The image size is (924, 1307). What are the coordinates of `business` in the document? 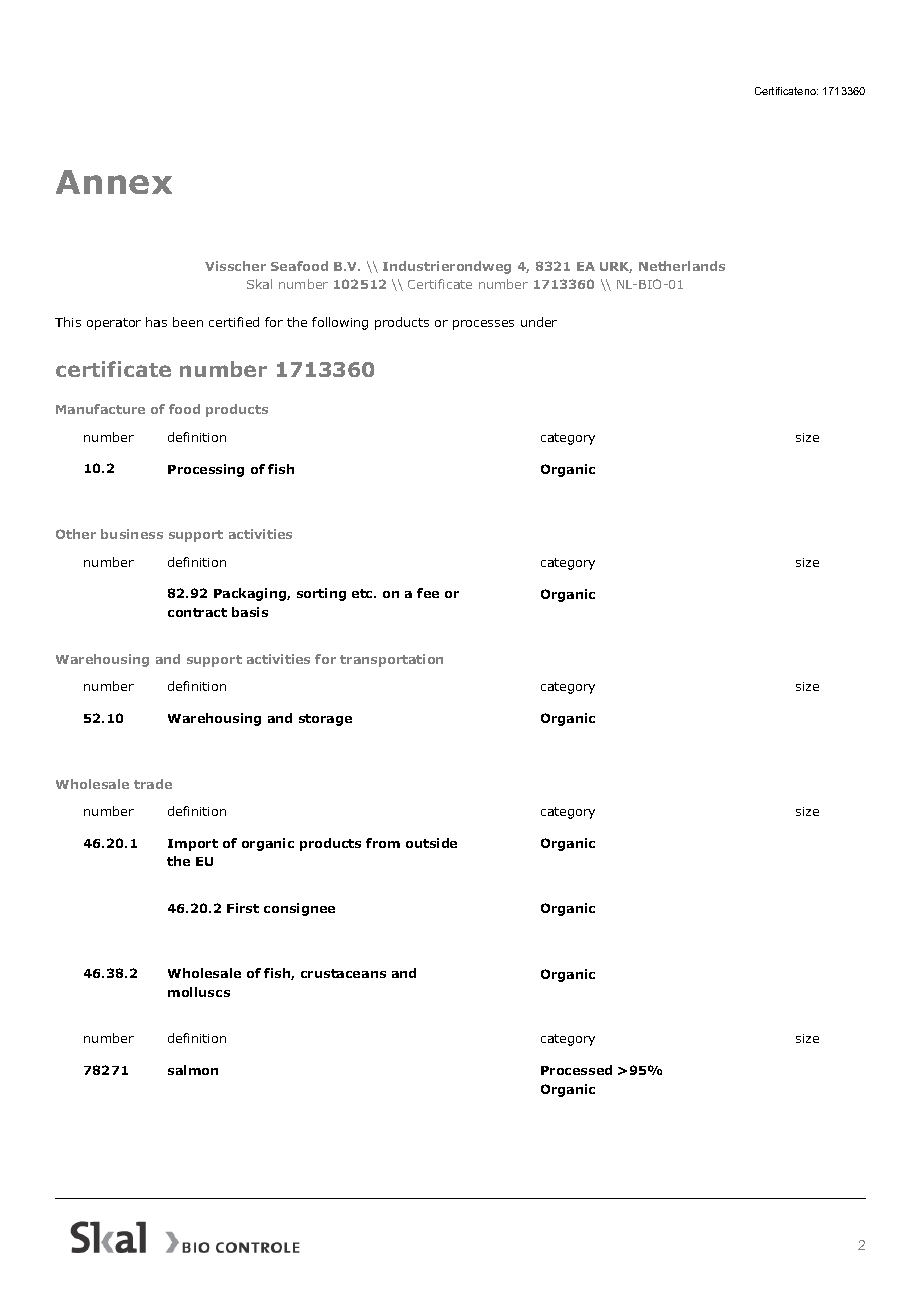 It's located at (132, 534).
